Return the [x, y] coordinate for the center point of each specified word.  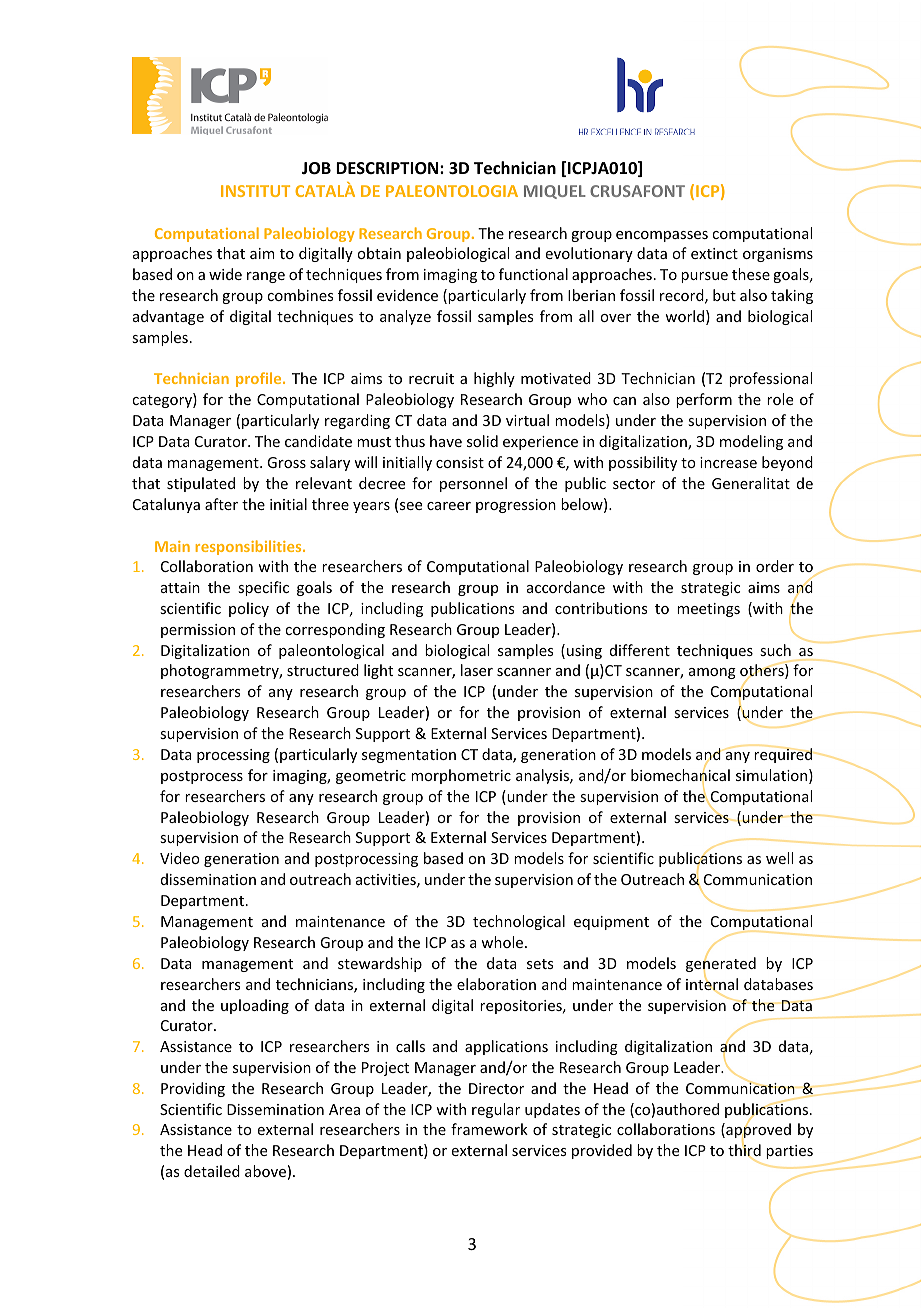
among [712, 673]
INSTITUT [255, 191]
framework [489, 1129]
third [744, 1151]
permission [198, 631]
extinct [714, 253]
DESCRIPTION [388, 168]
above [265, 1171]
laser [477, 670]
